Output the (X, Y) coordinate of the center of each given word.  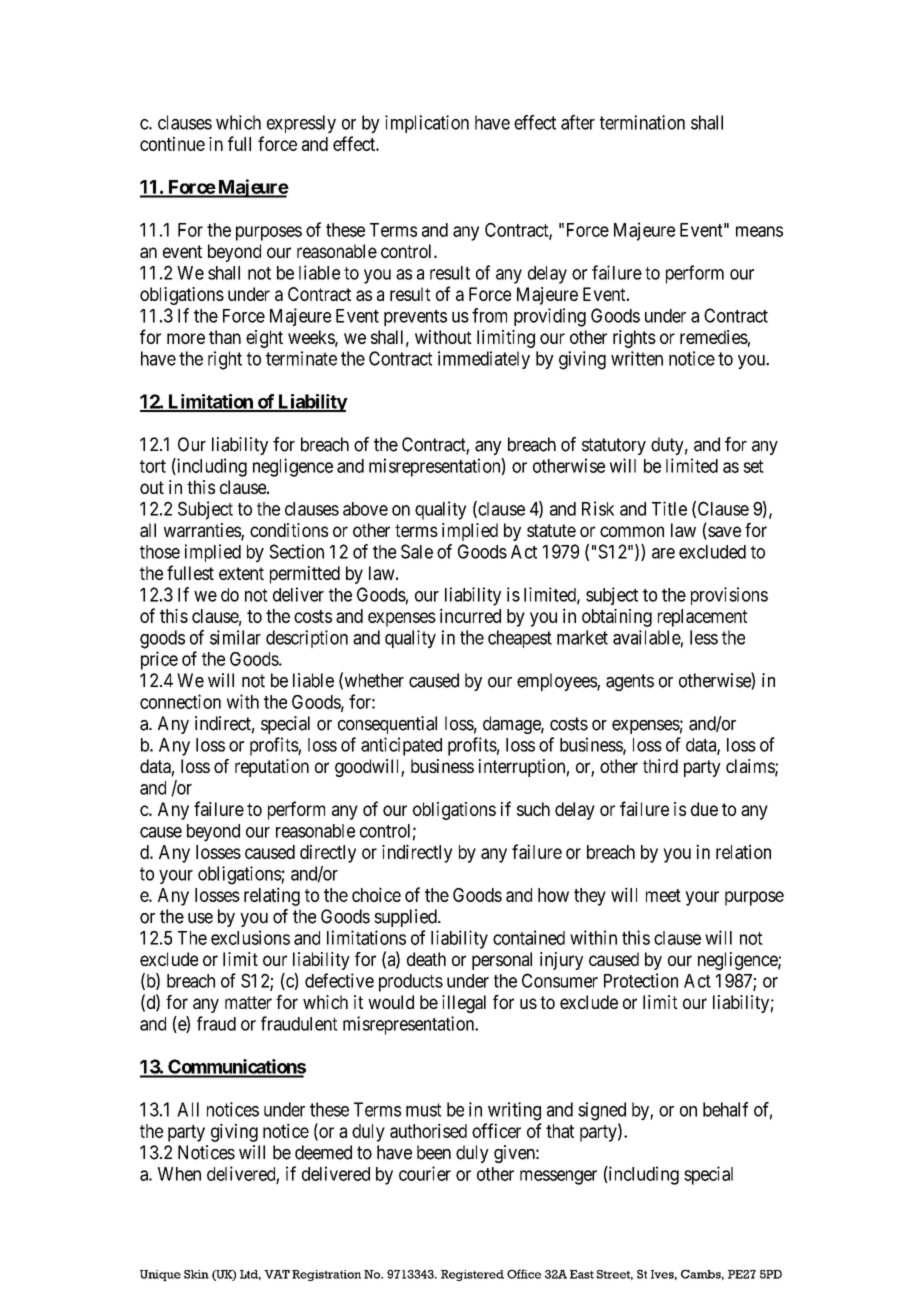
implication (427, 124)
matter (248, 1002)
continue (172, 143)
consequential (387, 725)
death (426, 959)
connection (180, 701)
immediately (484, 360)
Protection (641, 980)
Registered (472, 1275)
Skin (196, 1274)
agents (630, 682)
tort (153, 466)
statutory (614, 446)
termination (642, 122)
